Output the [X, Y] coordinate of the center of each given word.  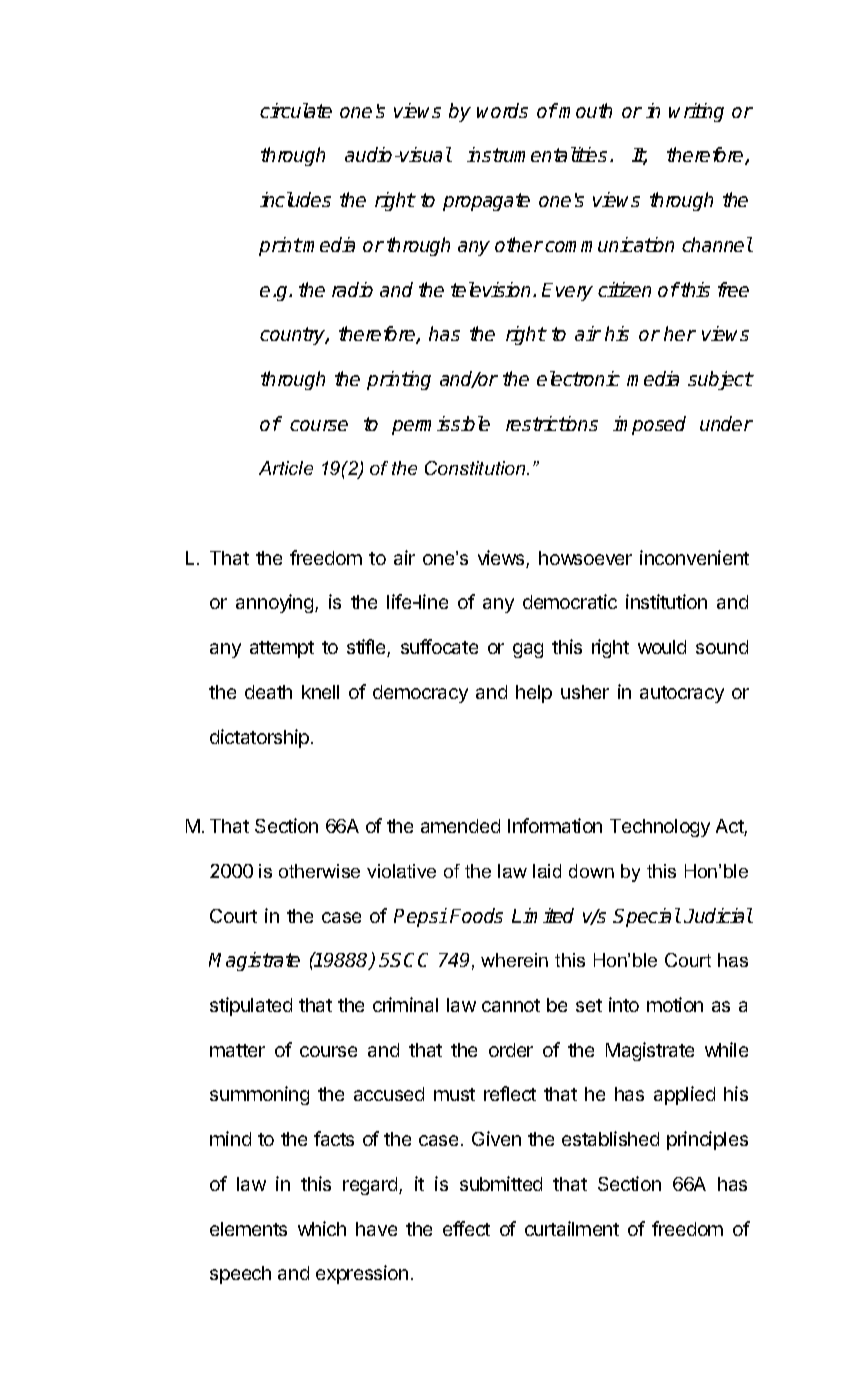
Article [286, 468]
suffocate [439, 646]
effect [466, 1228]
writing [696, 112]
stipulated [251, 1006]
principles [707, 1140]
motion [675, 1004]
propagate [486, 202]
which [322, 1228]
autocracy [682, 694]
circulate [296, 110]
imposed [649, 425]
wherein [514, 960]
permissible [441, 425]
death [268, 692]
